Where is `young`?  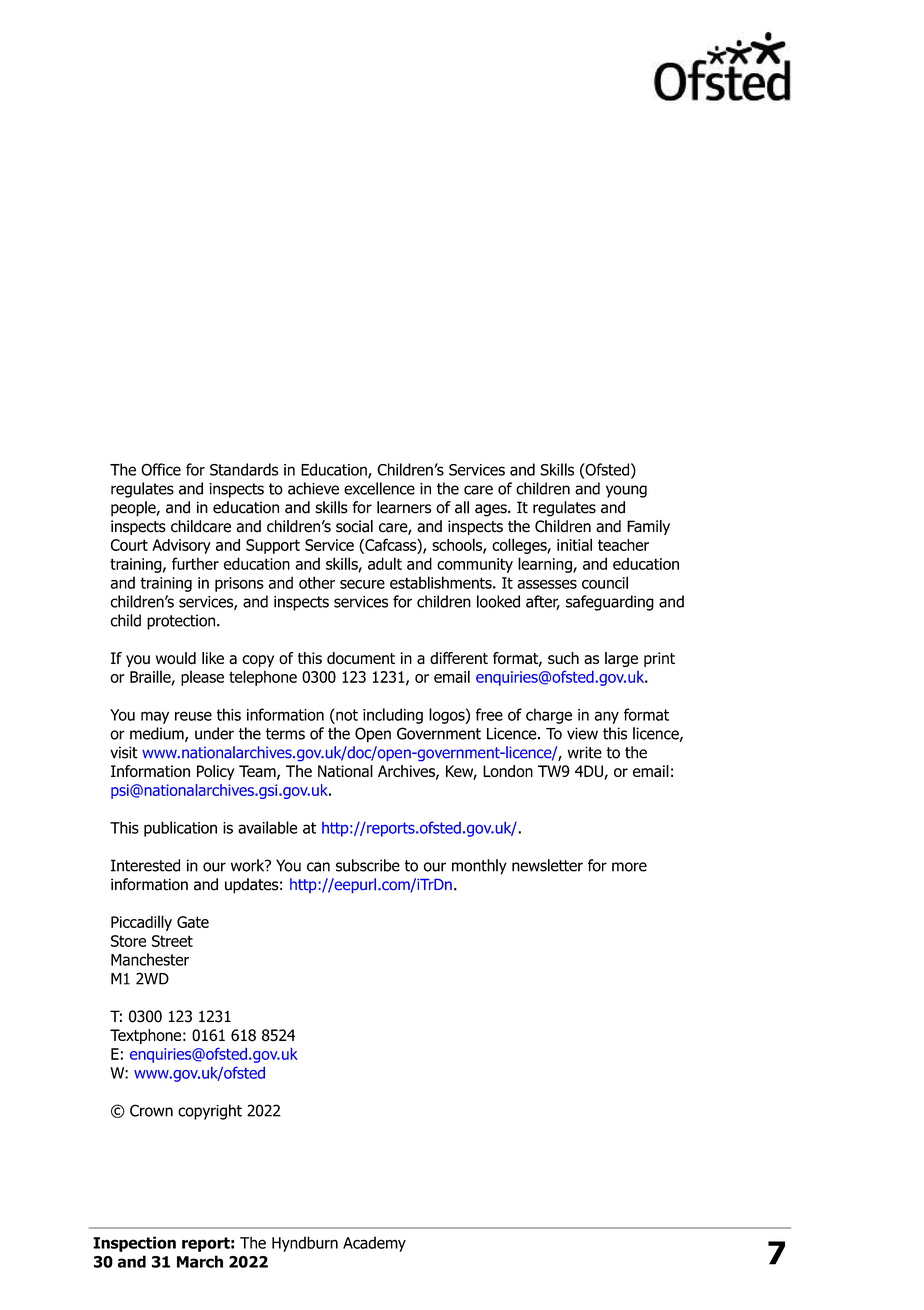
young is located at coordinates (626, 491).
